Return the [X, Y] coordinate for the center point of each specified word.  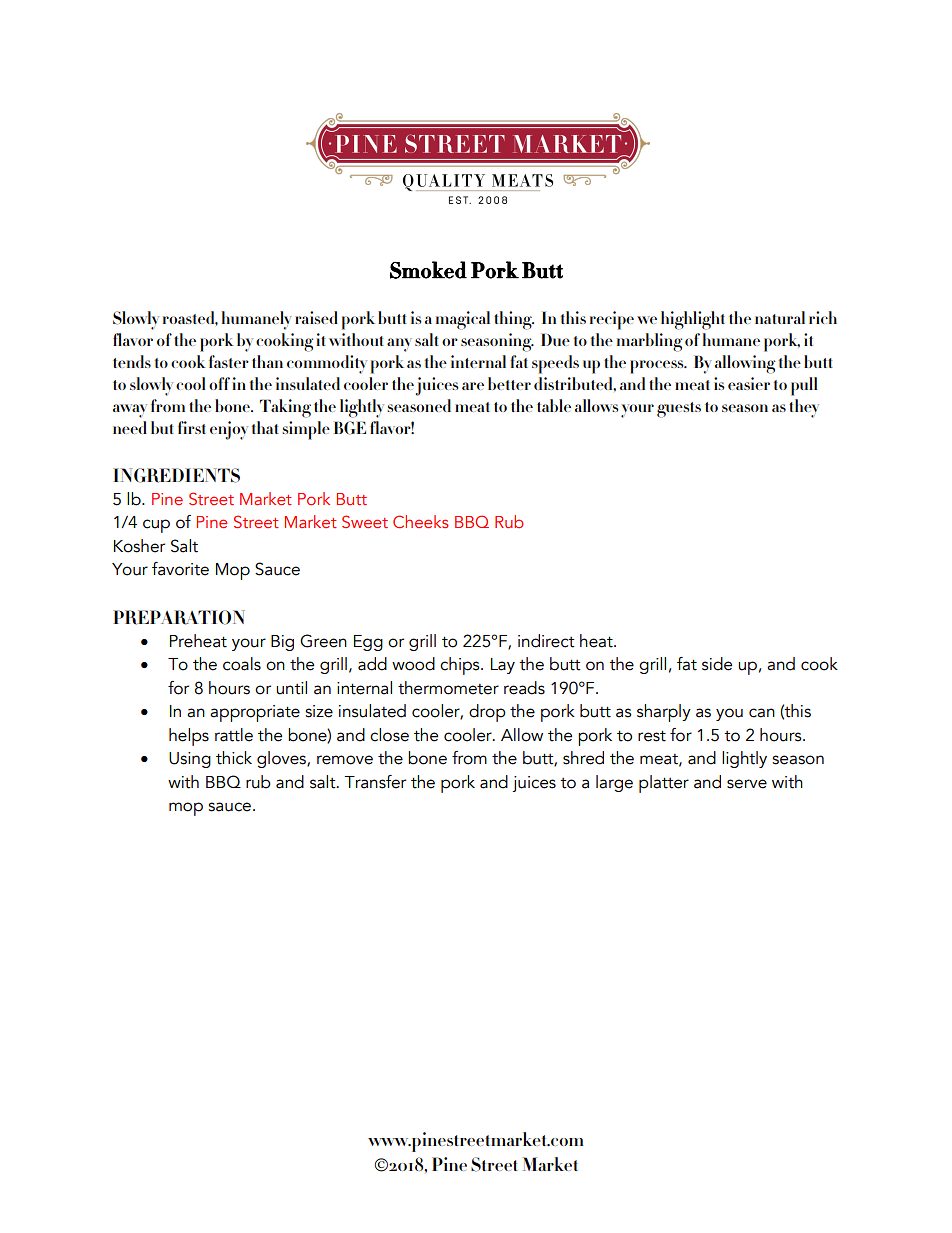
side [717, 664]
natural [780, 317]
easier [749, 383]
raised [316, 317]
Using [190, 760]
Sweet [365, 521]
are [473, 386]
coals [242, 664]
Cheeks [421, 521]
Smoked [428, 270]
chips [461, 666]
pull [804, 386]
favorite [180, 569]
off [219, 383]
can [762, 713]
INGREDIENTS [176, 475]
